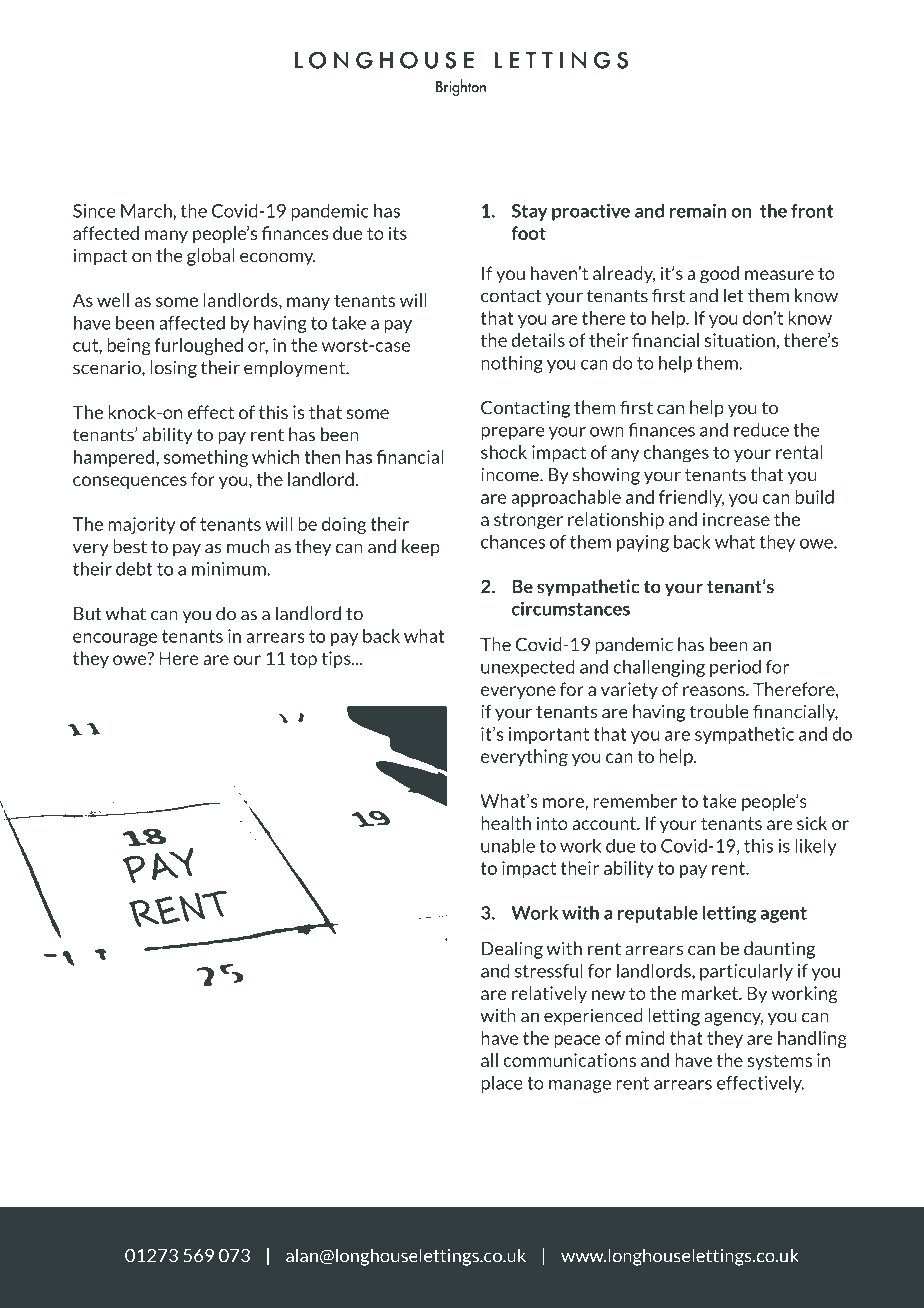 The image size is (924, 1308). I want to click on communications, so click(569, 1060).
